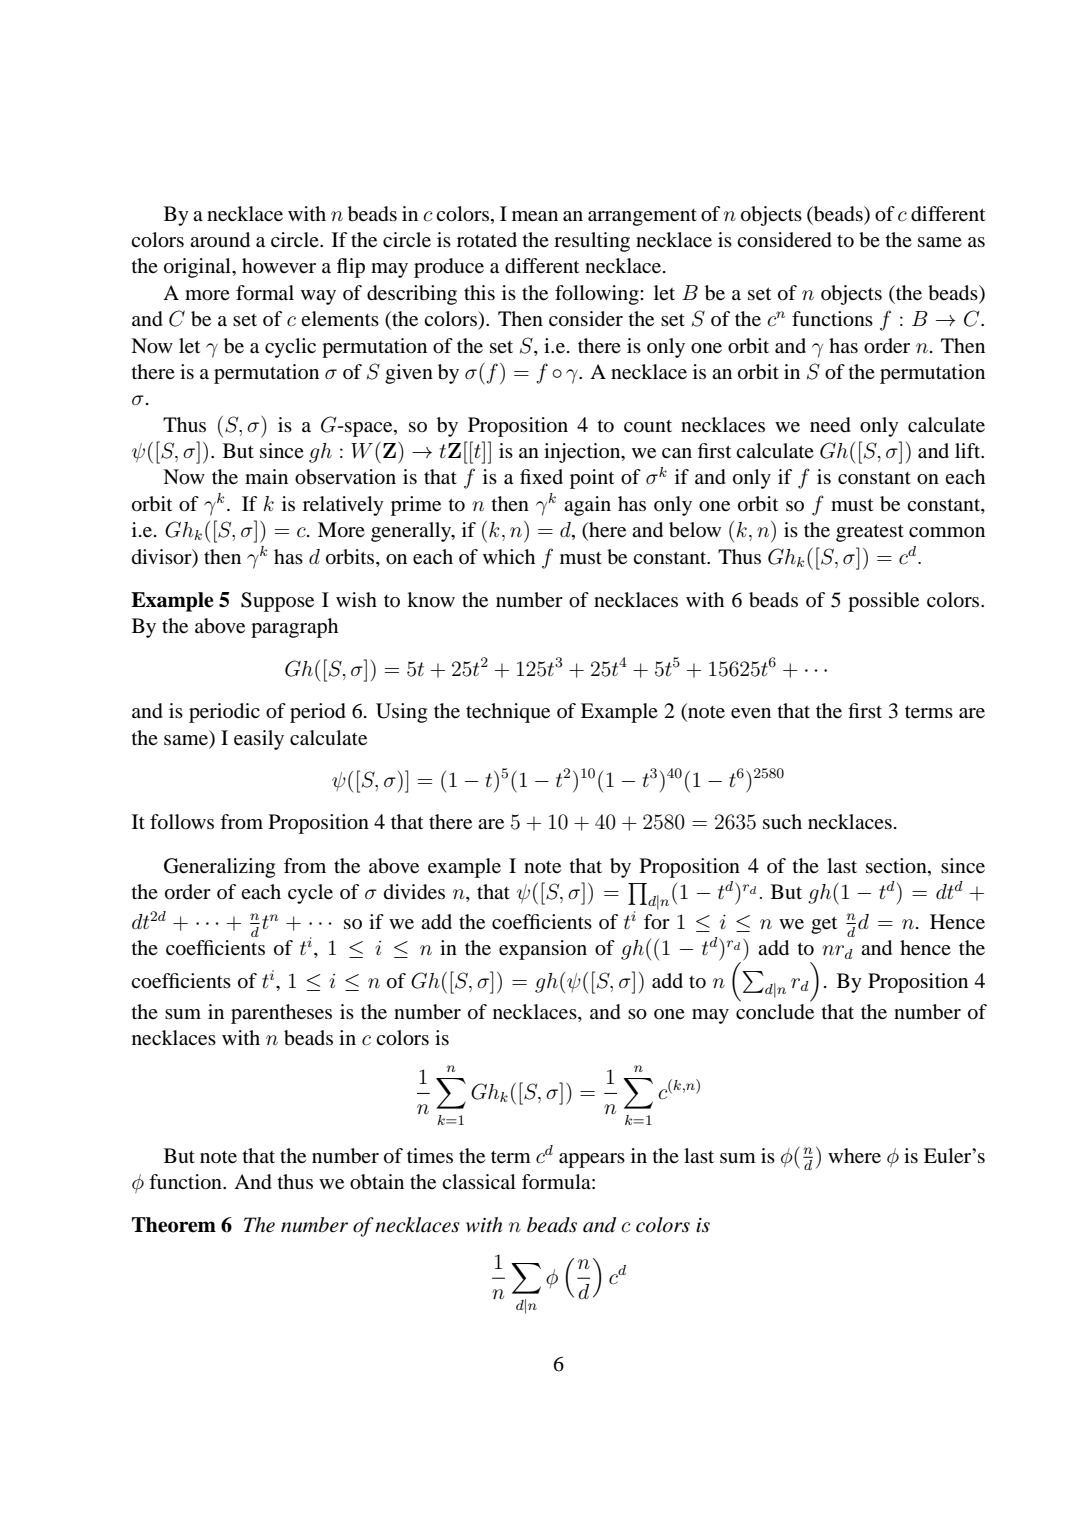 This screenshot has height=1537, width=1086. I want to click on however, so click(279, 266).
